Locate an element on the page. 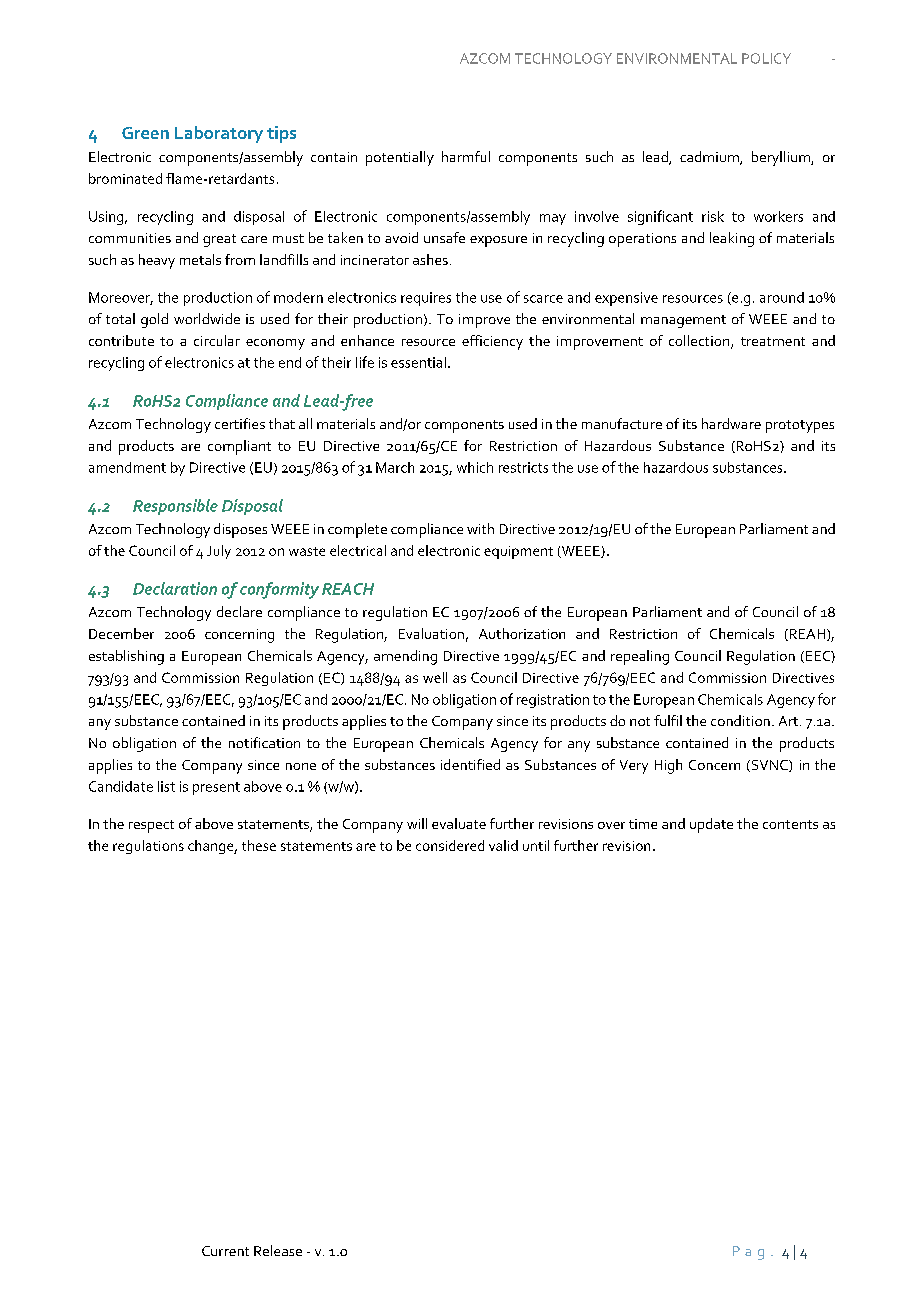 The width and height of the image is (924, 1308). condition is located at coordinates (740, 720).
